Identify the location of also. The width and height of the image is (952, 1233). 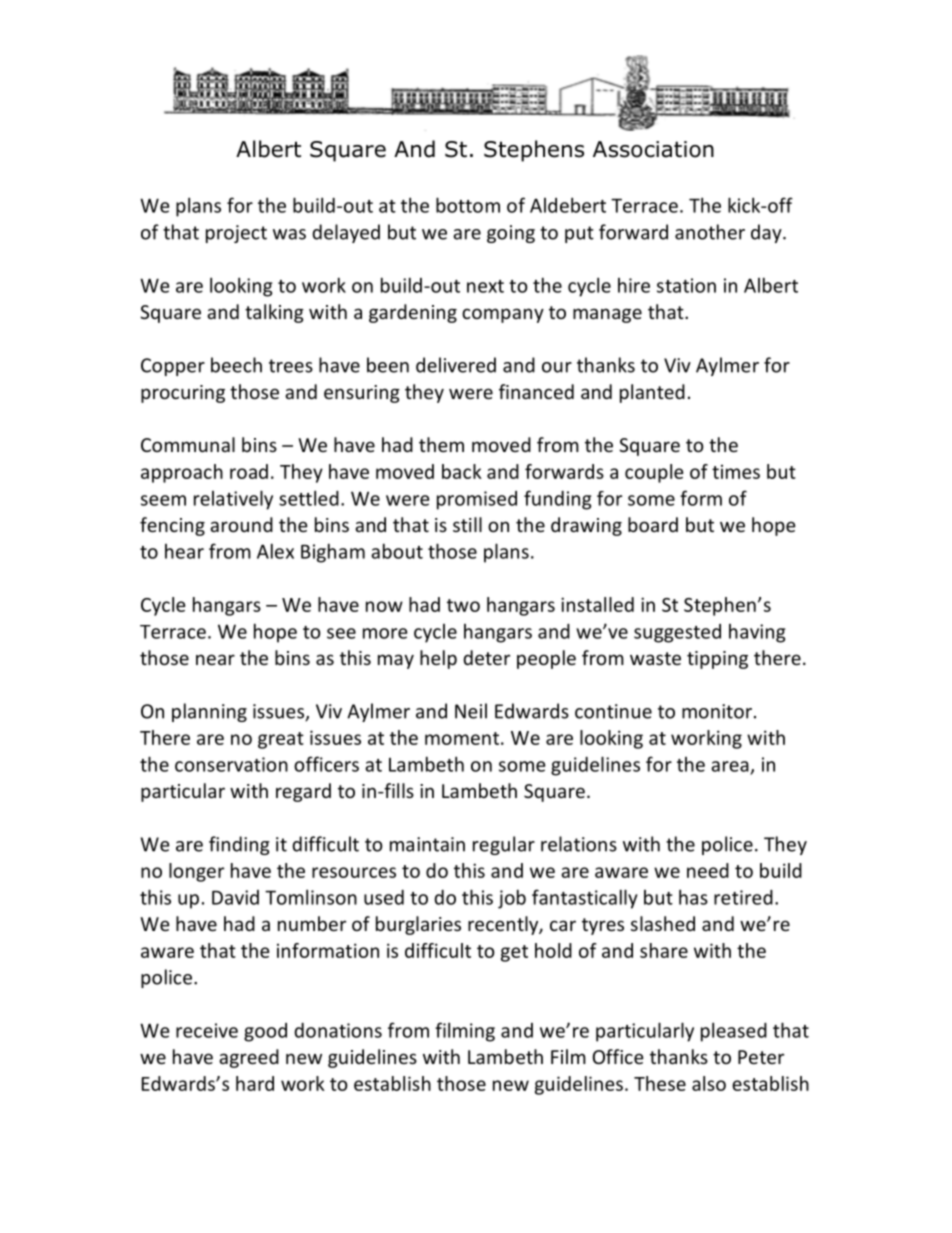
(709, 1083).
